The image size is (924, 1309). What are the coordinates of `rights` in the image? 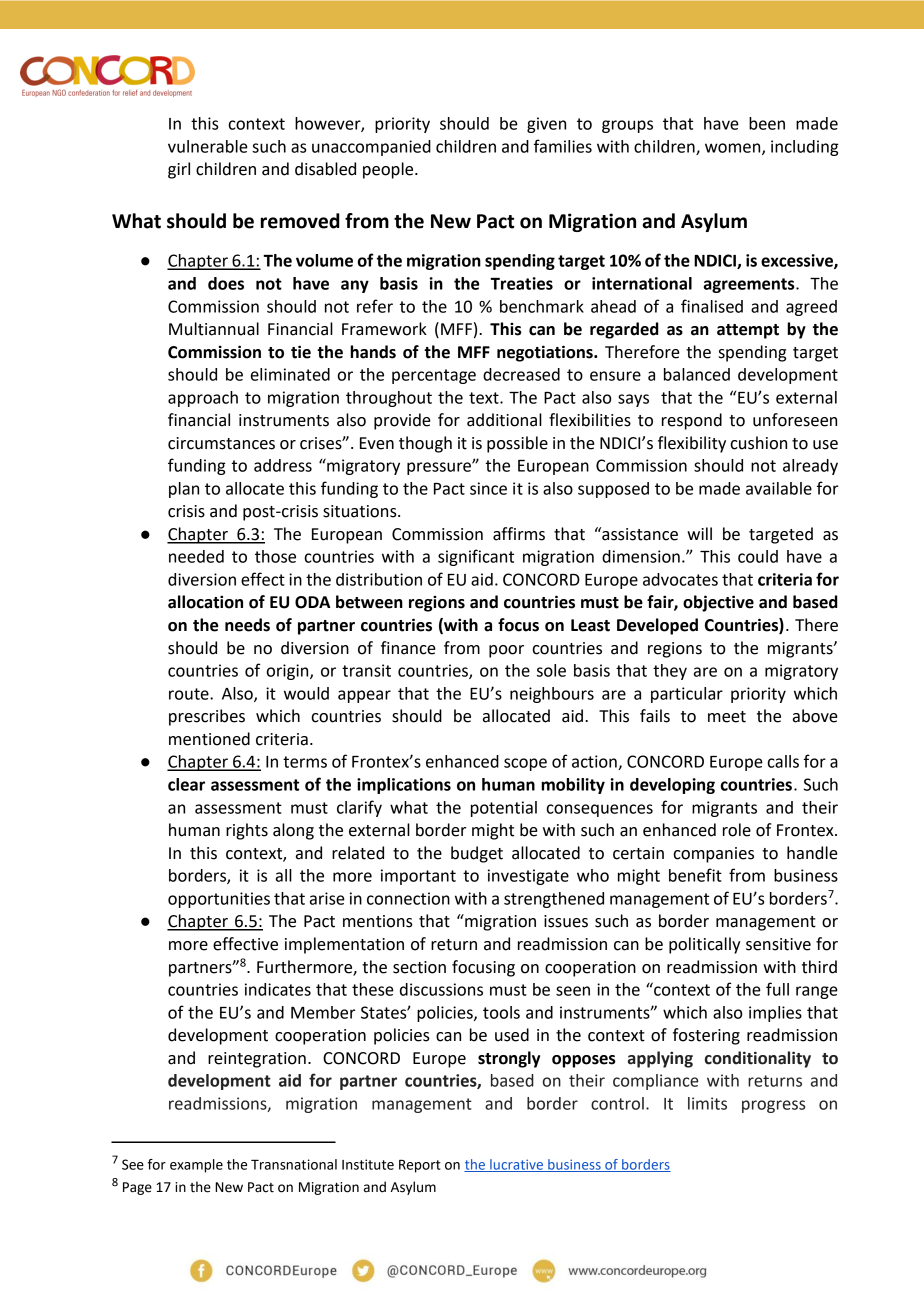 It's located at (247, 831).
